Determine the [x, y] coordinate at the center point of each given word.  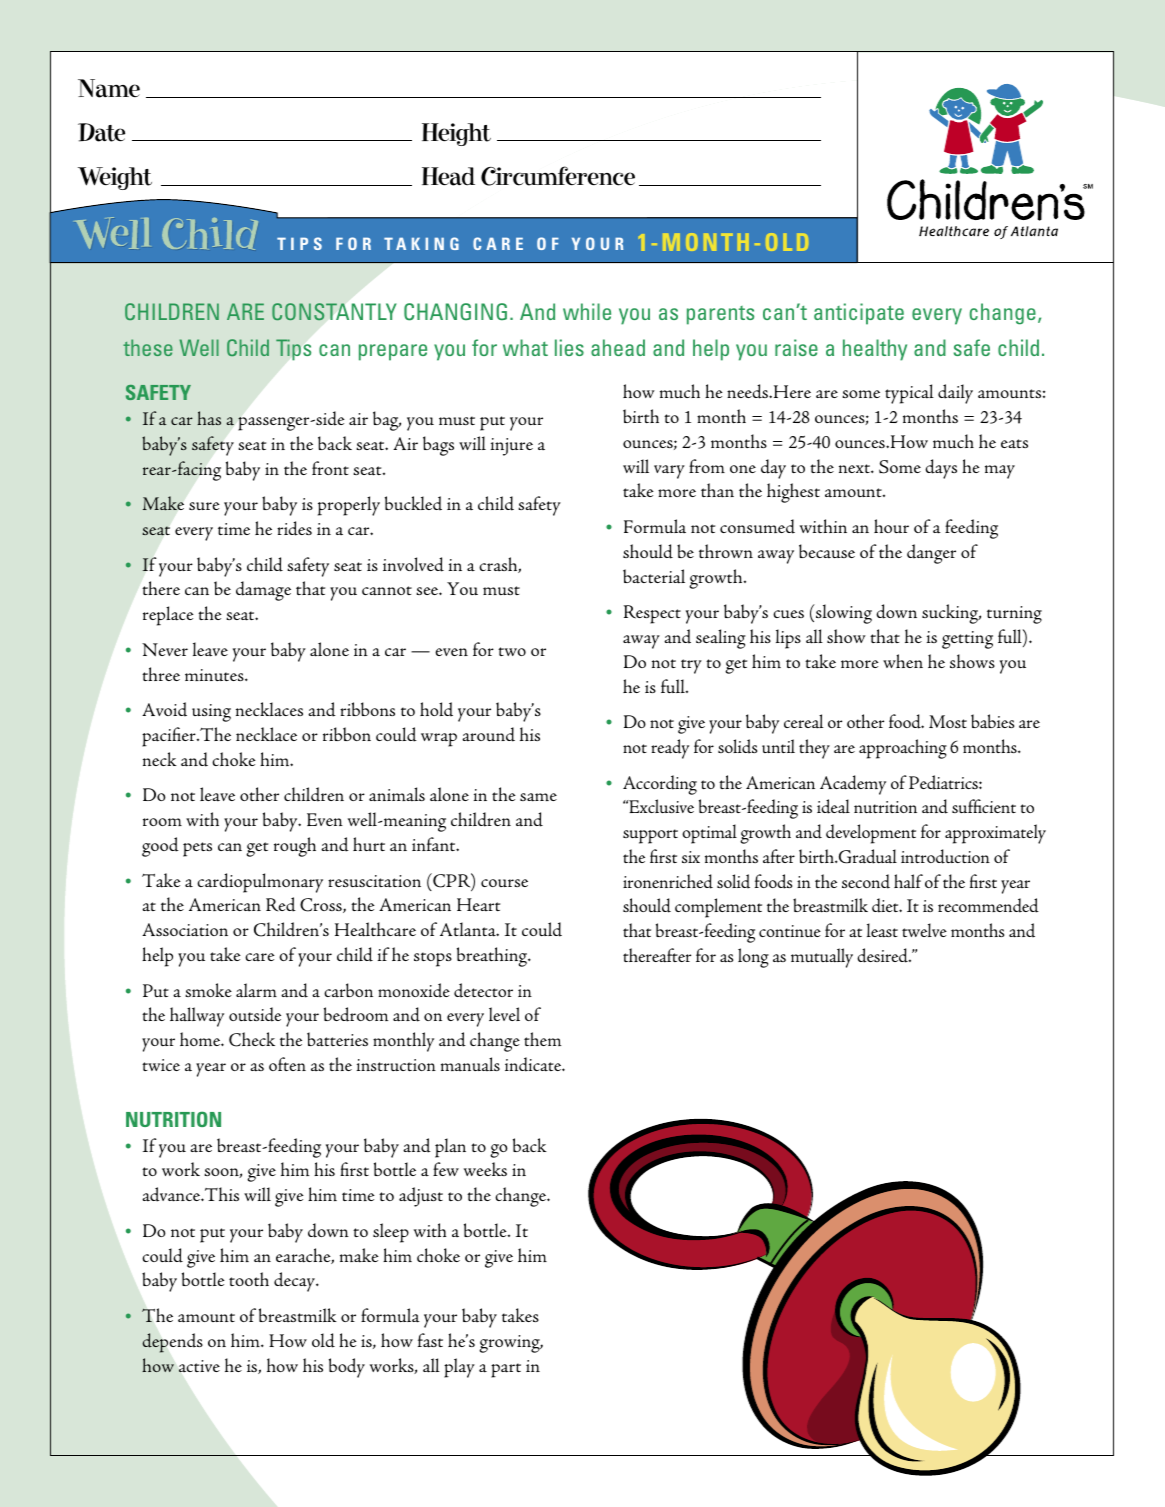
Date [101, 132]
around [488, 734]
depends [172, 1343]
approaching [903, 749]
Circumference [558, 176]
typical [909, 394]
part [506, 1370]
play [459, 1368]
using [211, 713]
